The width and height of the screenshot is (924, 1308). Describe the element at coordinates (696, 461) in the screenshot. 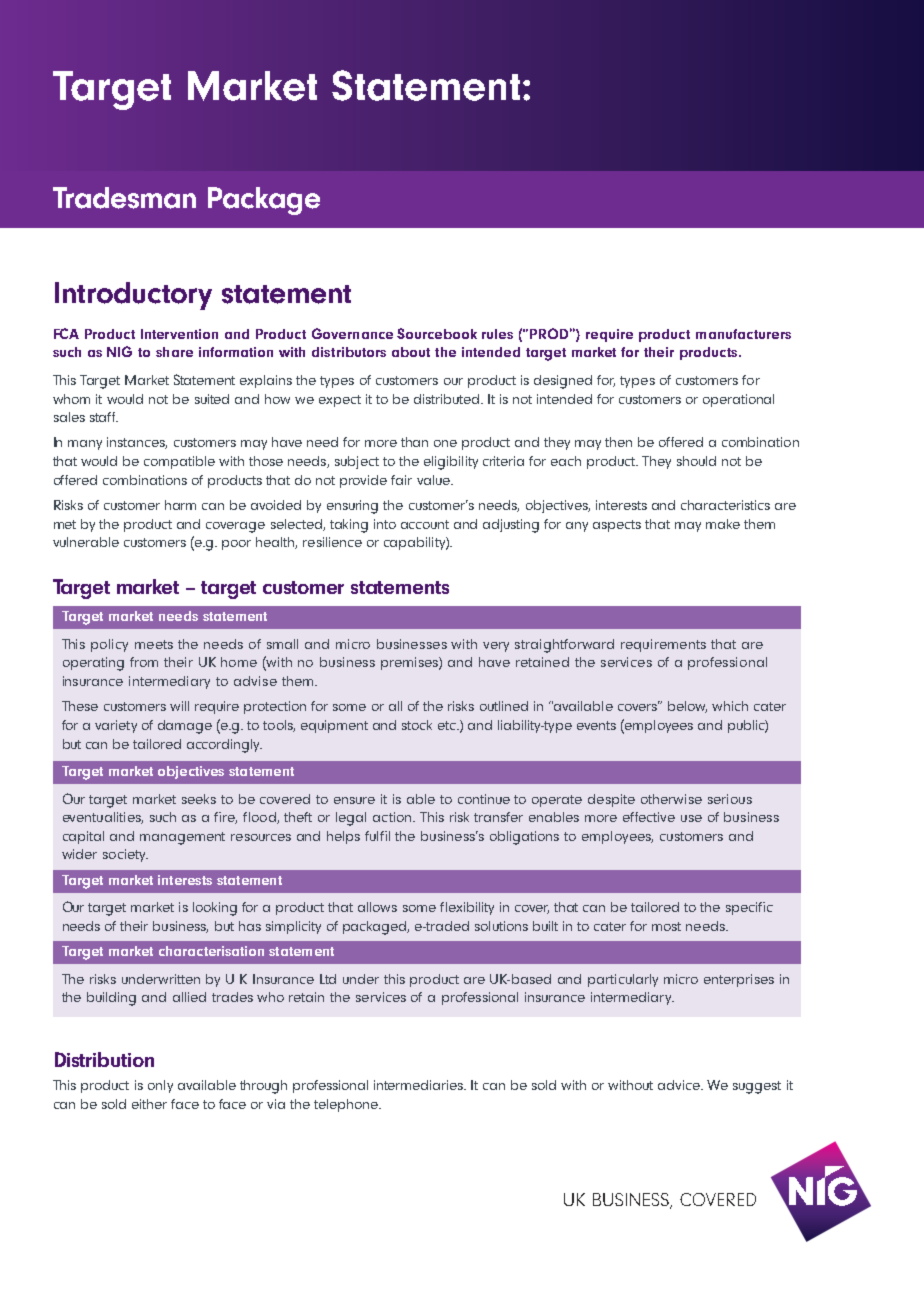

I see `should` at that location.
